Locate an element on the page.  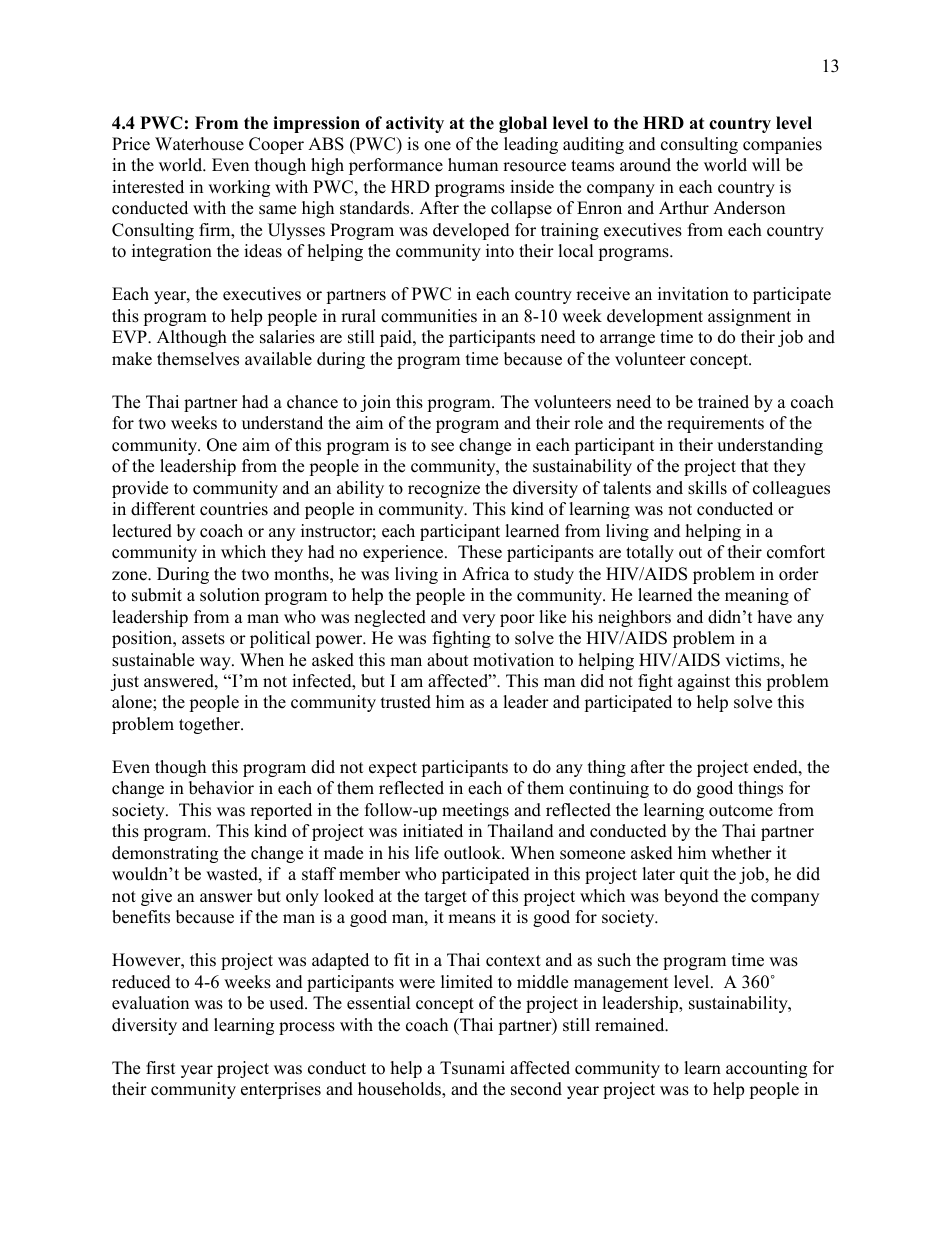
Waterhouse is located at coordinates (199, 144).
